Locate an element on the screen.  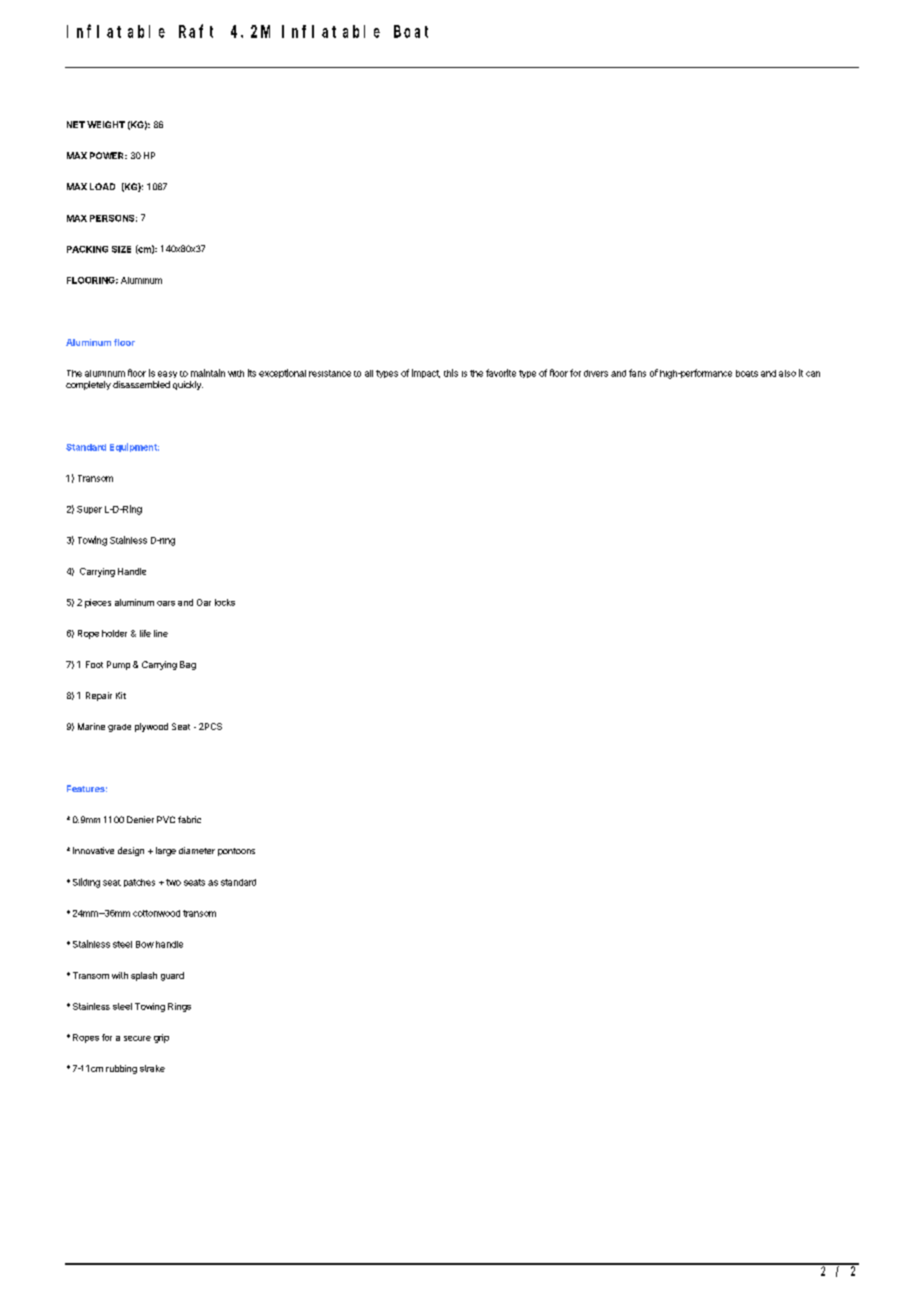
locks is located at coordinates (225, 602).
